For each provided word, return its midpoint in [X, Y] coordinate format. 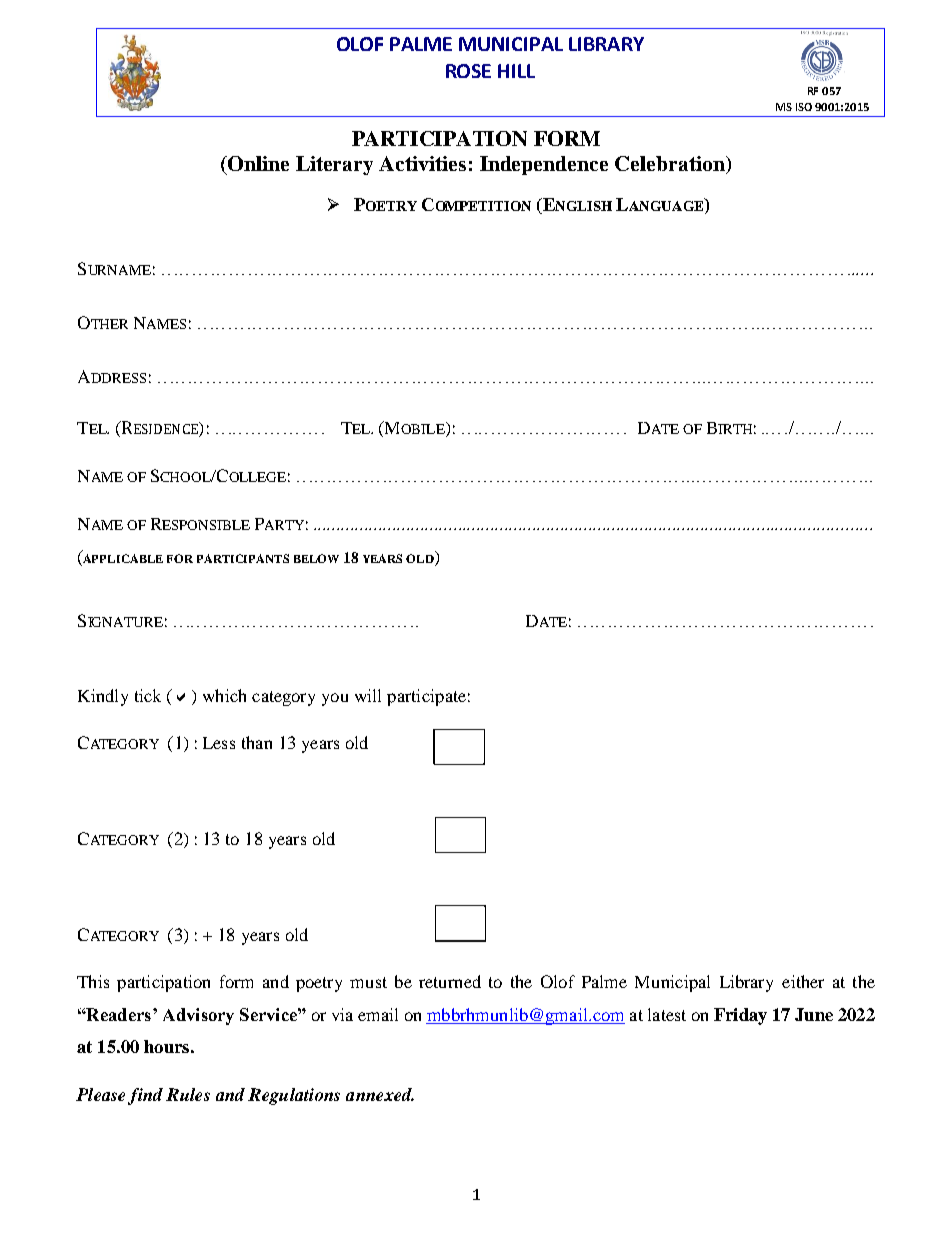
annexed [380, 1094]
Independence [544, 165]
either [803, 981]
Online [257, 163]
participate [426, 697]
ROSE [468, 71]
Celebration [671, 163]
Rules [188, 1094]
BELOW [316, 558]
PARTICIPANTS [243, 558]
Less [219, 743]
